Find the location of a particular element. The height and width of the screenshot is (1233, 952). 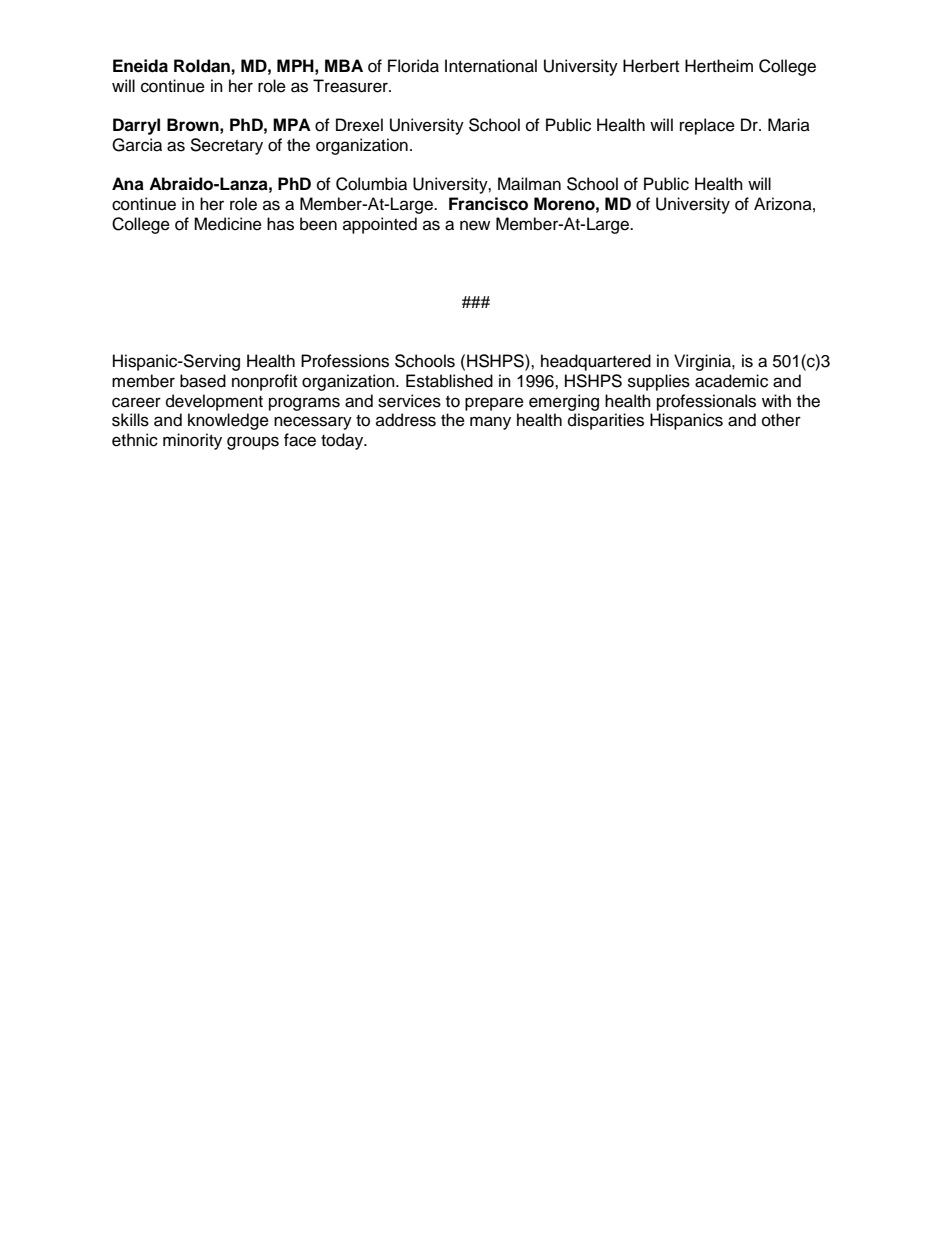

Herbert is located at coordinates (651, 66).
